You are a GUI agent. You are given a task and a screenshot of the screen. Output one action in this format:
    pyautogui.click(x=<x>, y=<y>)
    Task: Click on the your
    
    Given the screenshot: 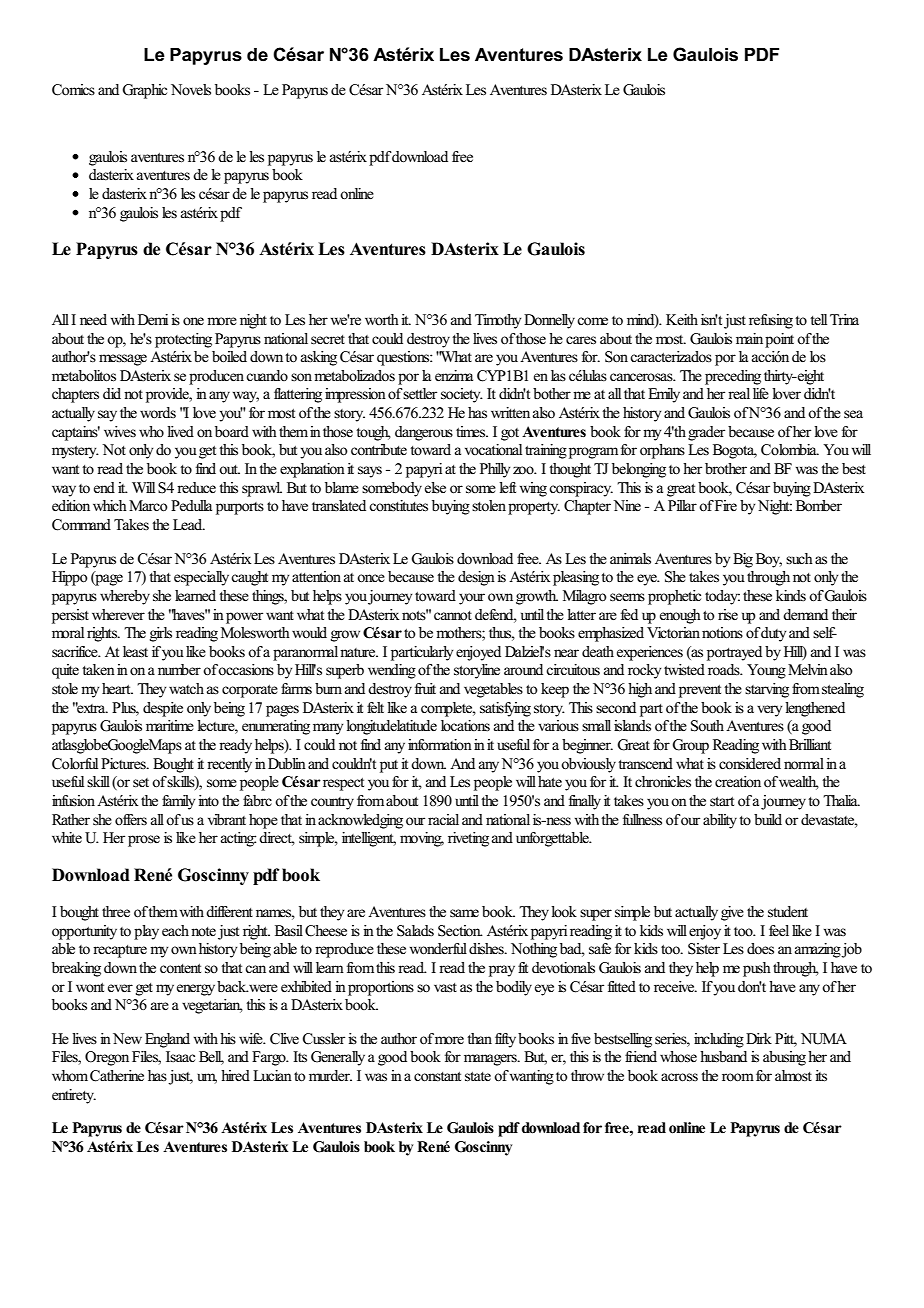 What is the action you would take?
    pyautogui.click(x=472, y=599)
